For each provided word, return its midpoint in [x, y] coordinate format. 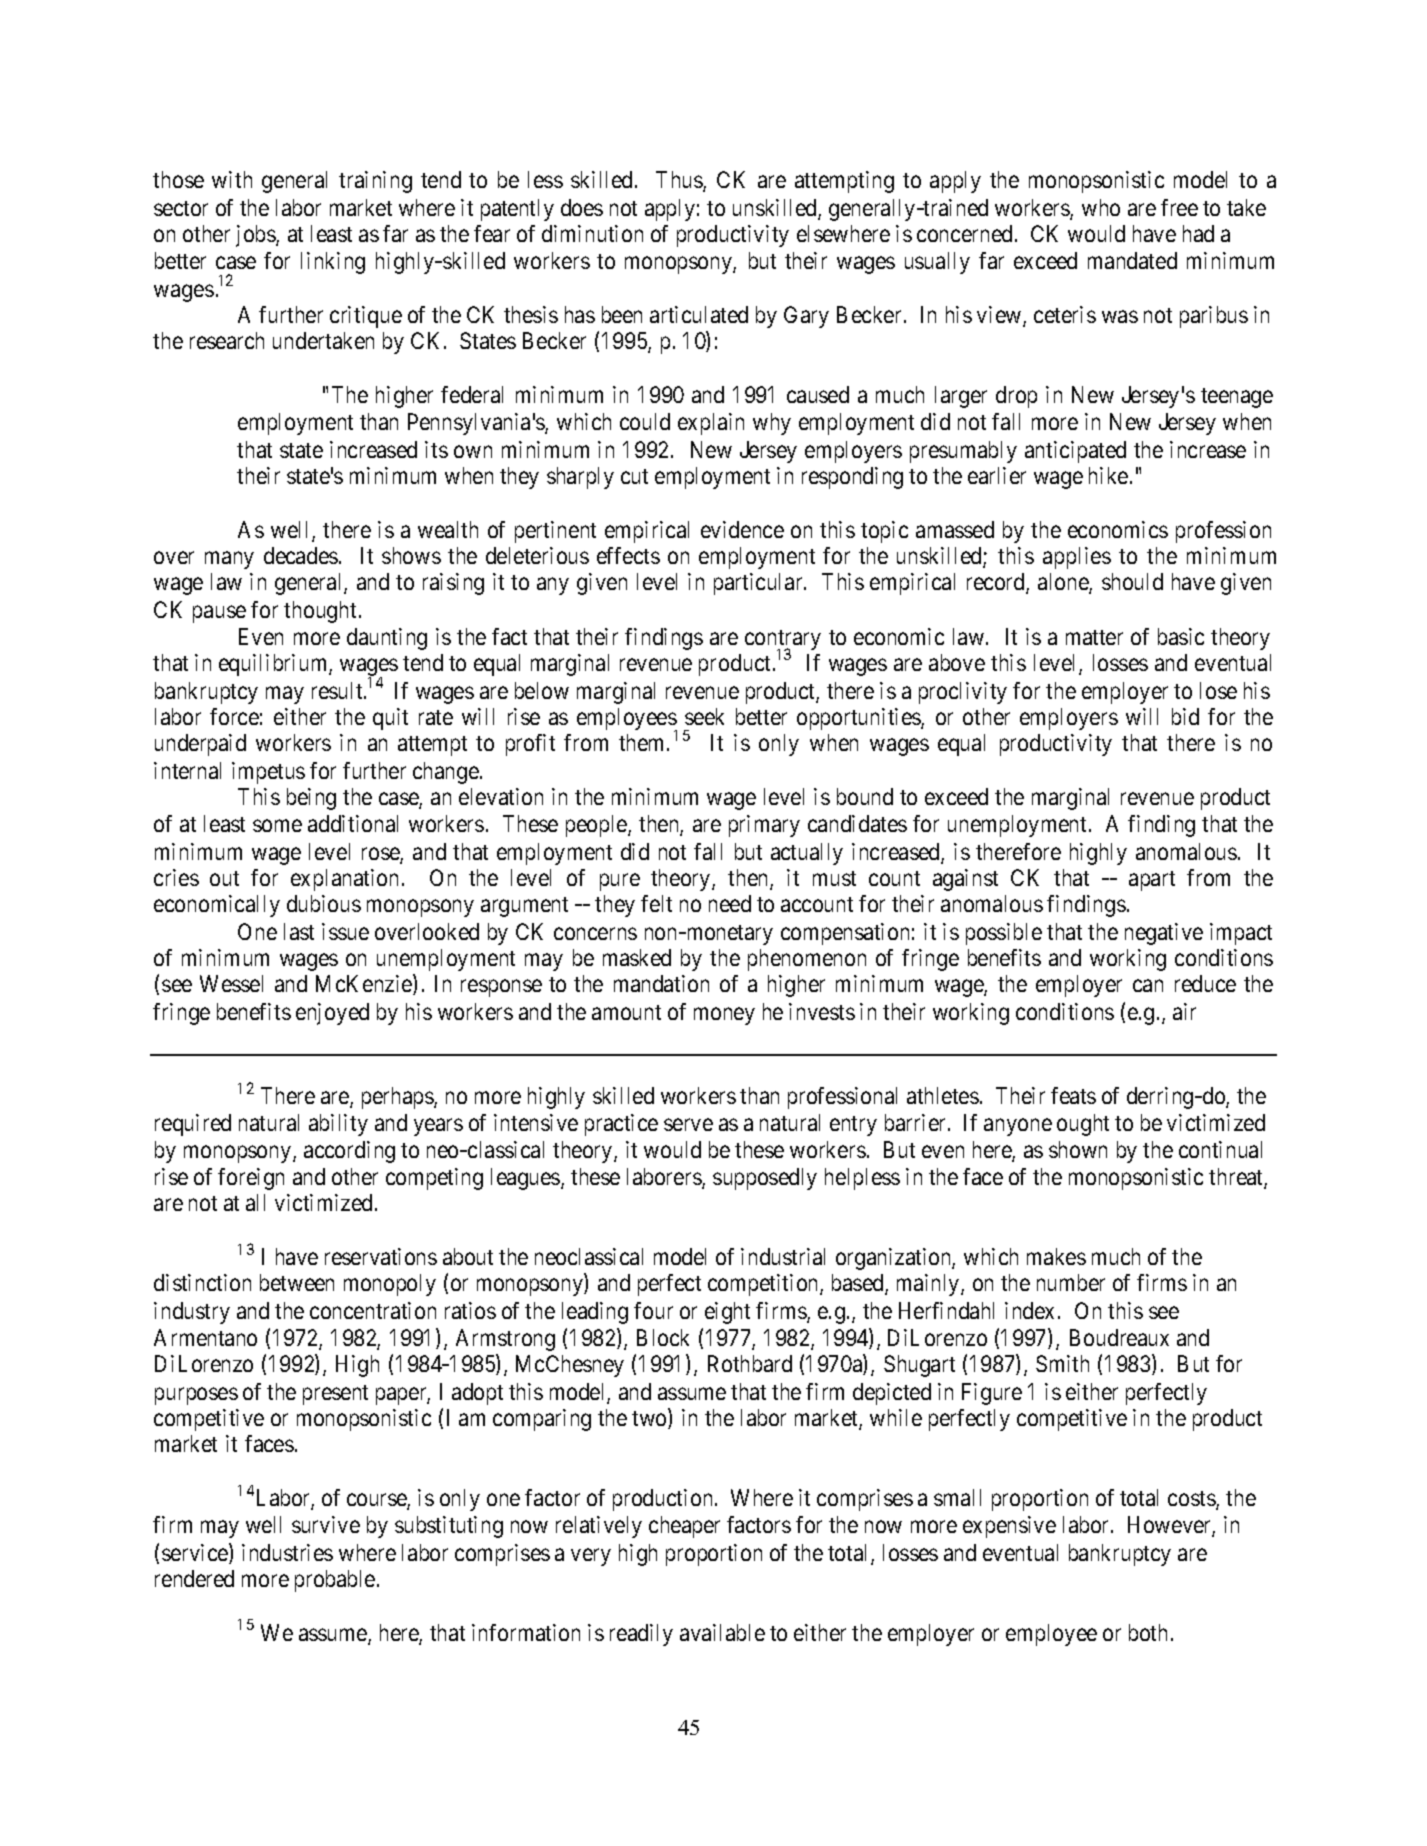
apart [1152, 881]
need [730, 903]
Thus [680, 181]
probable [335, 1581]
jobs [256, 236]
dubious [324, 903]
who [1101, 207]
